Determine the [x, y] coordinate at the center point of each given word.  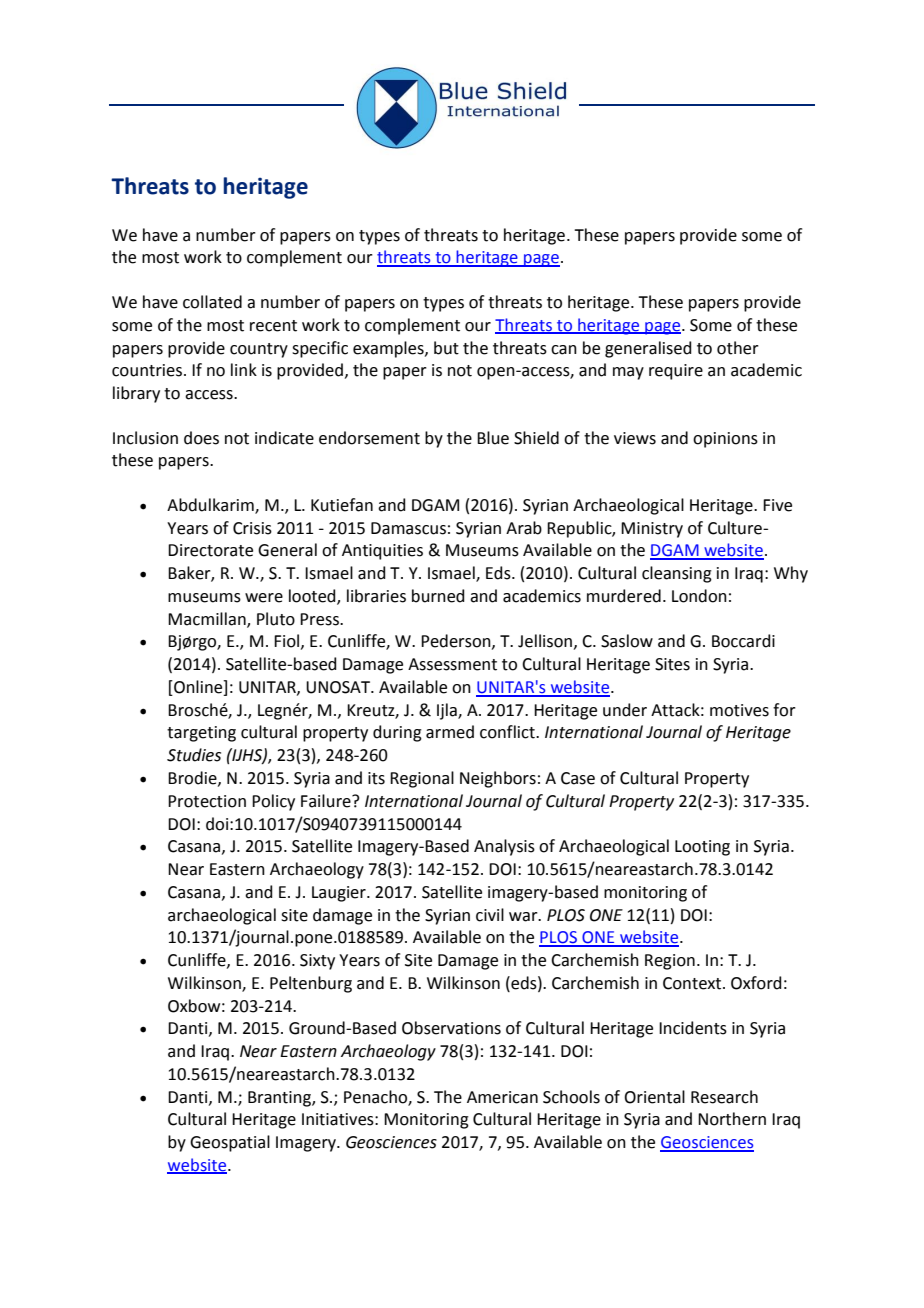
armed [450, 732]
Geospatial [230, 1143]
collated [212, 302]
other [738, 348]
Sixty [317, 962]
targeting [201, 734]
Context [693, 983]
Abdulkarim [211, 506]
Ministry [652, 530]
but [446, 348]
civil [490, 915]
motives [739, 710]
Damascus [408, 528]
